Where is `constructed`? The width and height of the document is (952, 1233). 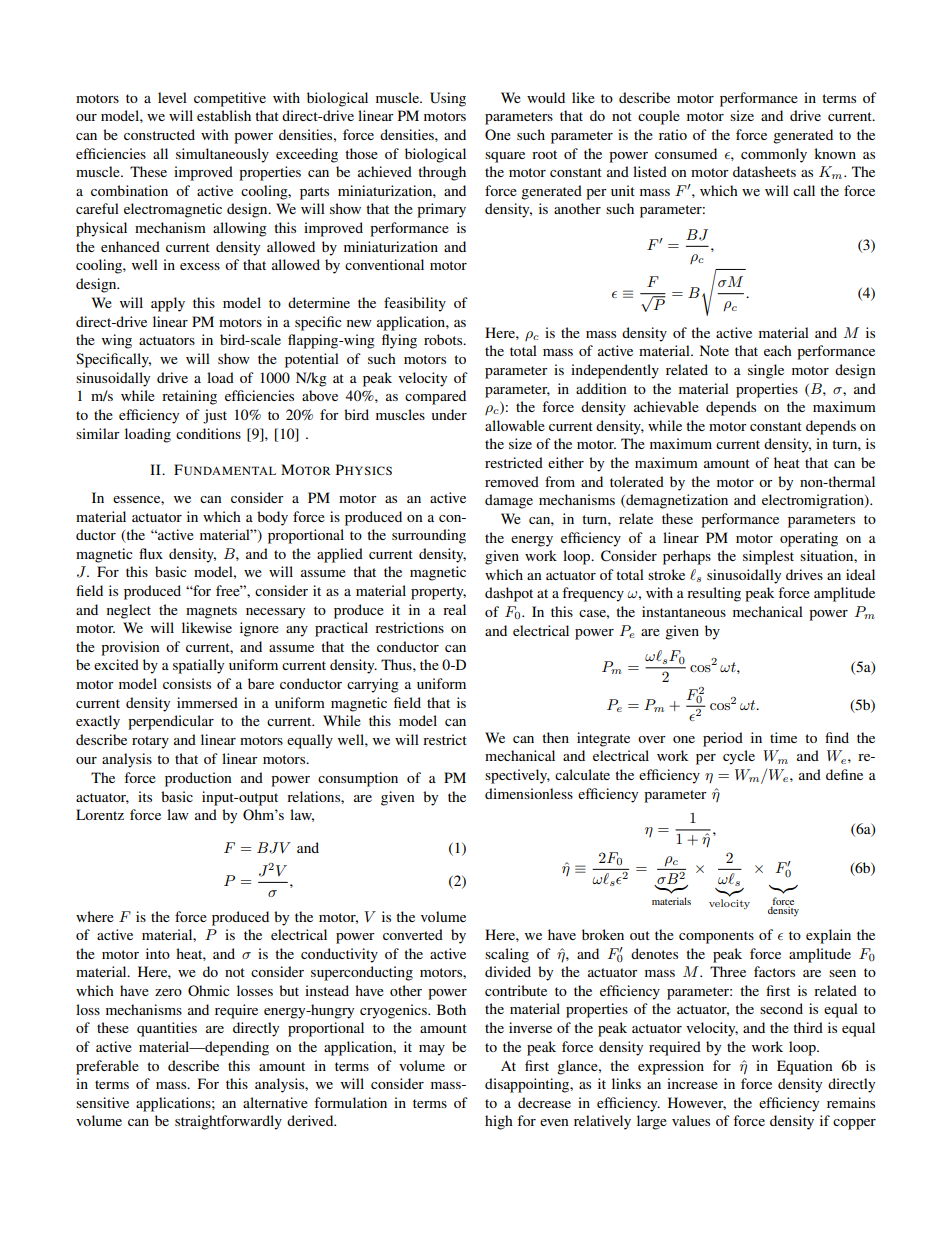
constructed is located at coordinates (159, 134).
